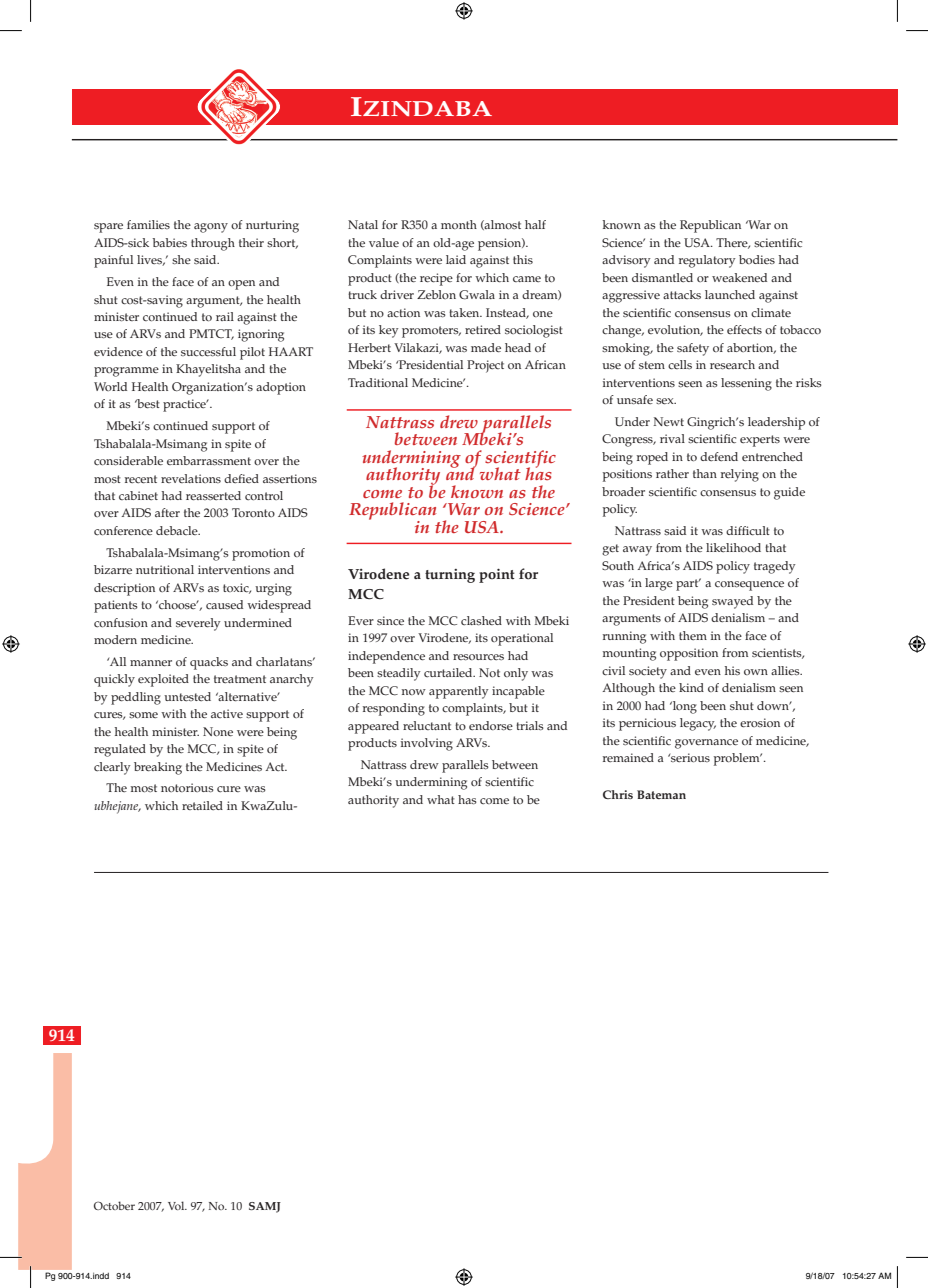  I want to click on regulatory, so click(707, 261).
